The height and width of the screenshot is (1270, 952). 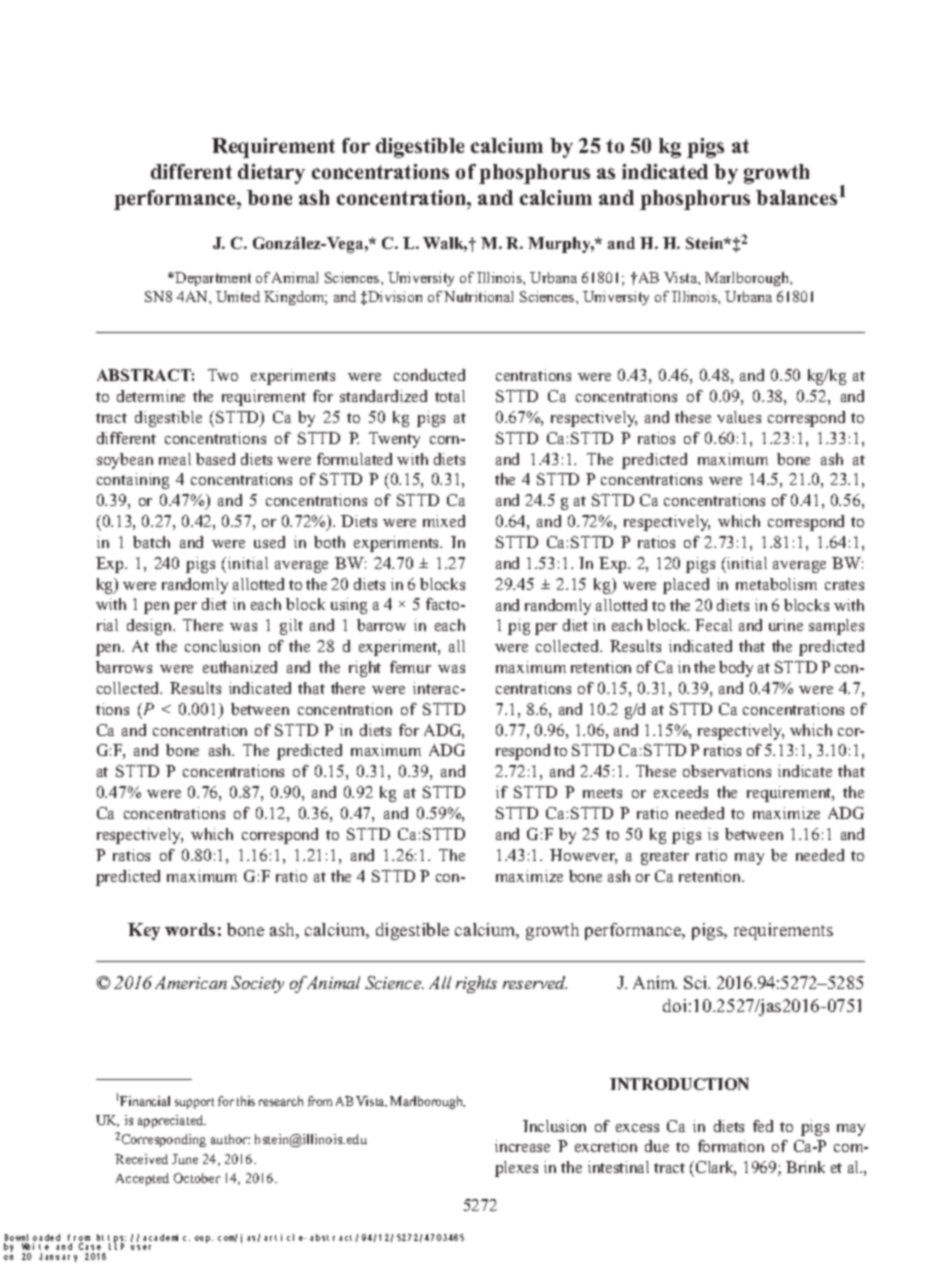 What do you see at coordinates (240, 667) in the screenshot?
I see `euthanized` at bounding box center [240, 667].
